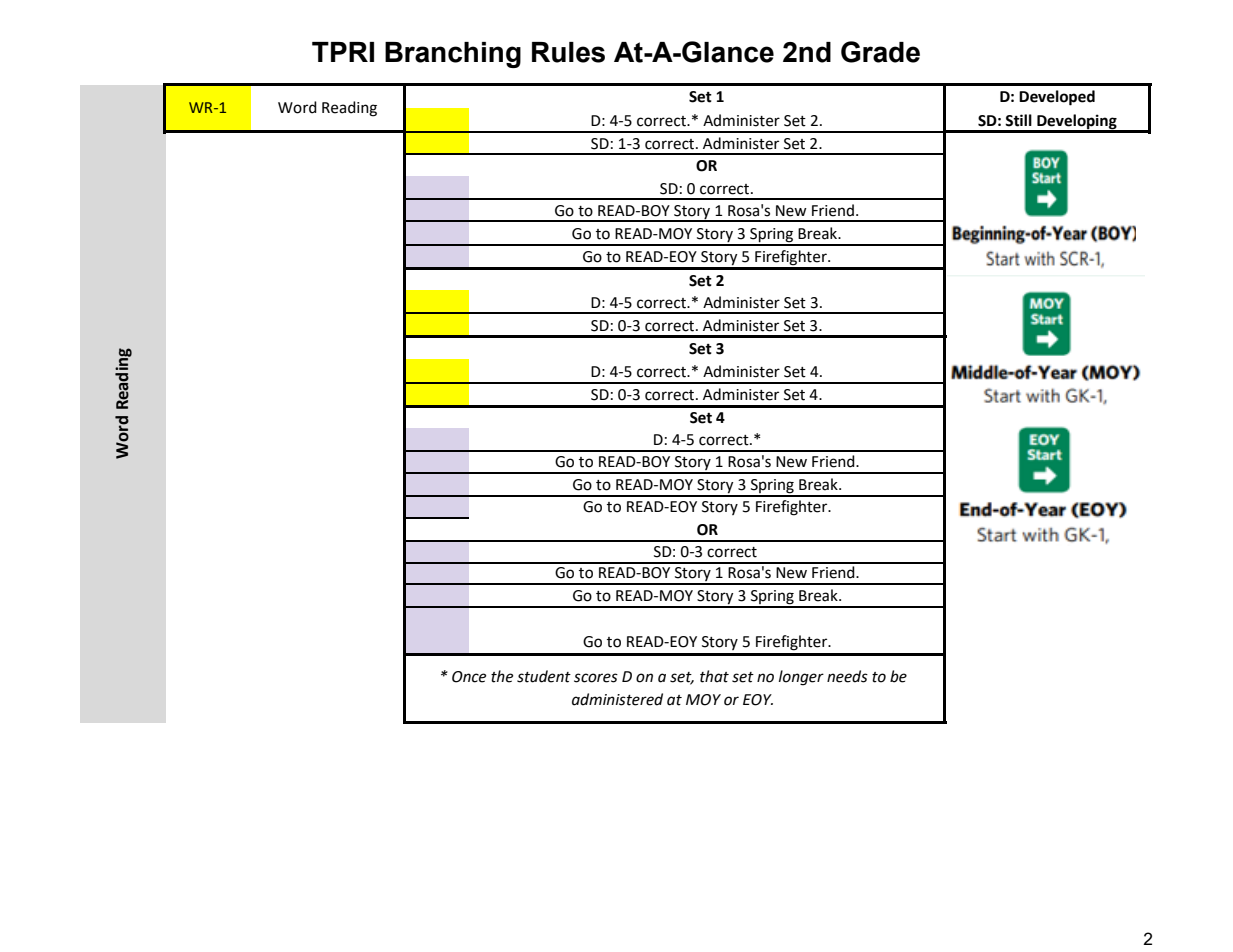  Describe the element at coordinates (568, 52) in the document. I see `Rules` at that location.
